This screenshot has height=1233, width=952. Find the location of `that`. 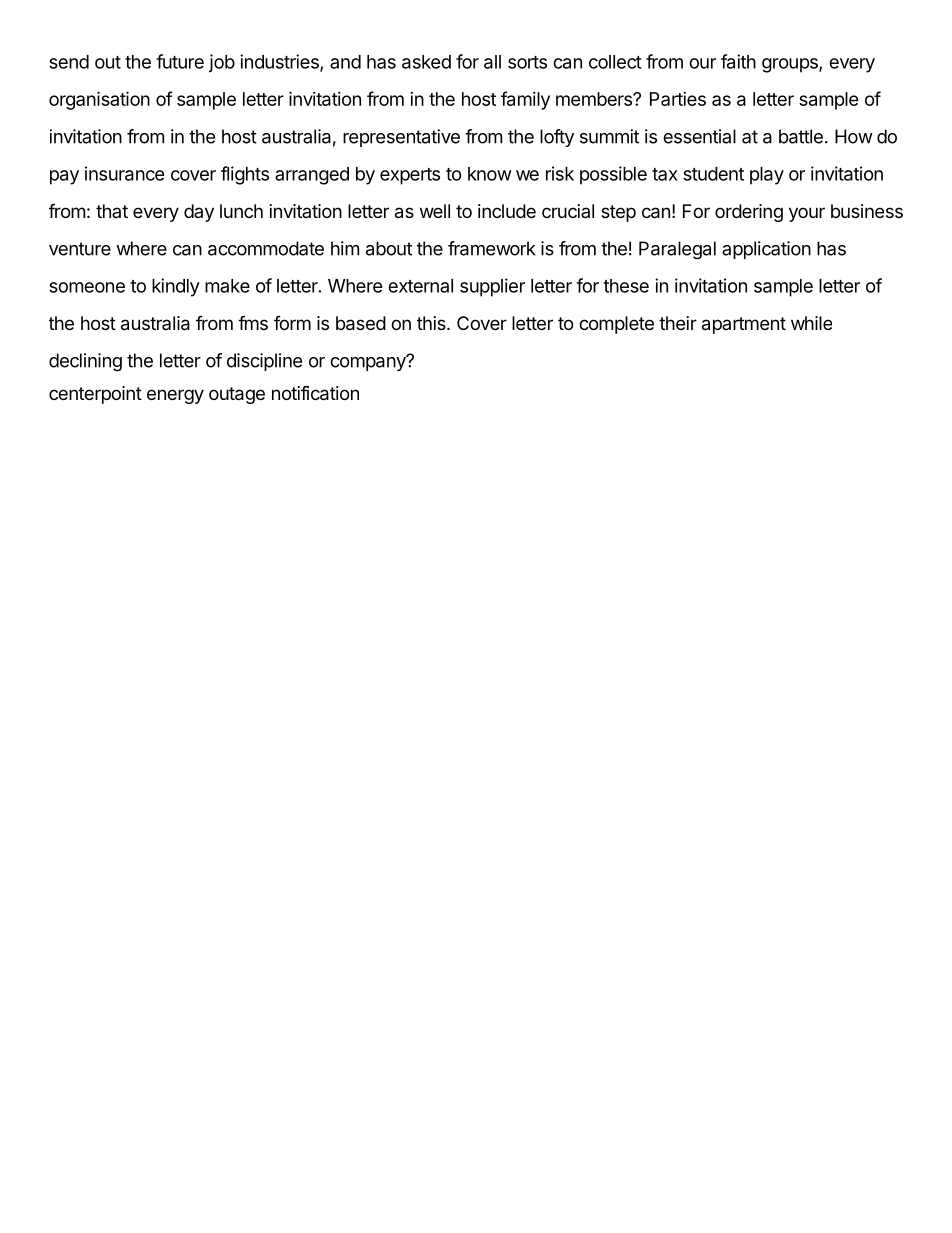

that is located at coordinates (112, 211).
